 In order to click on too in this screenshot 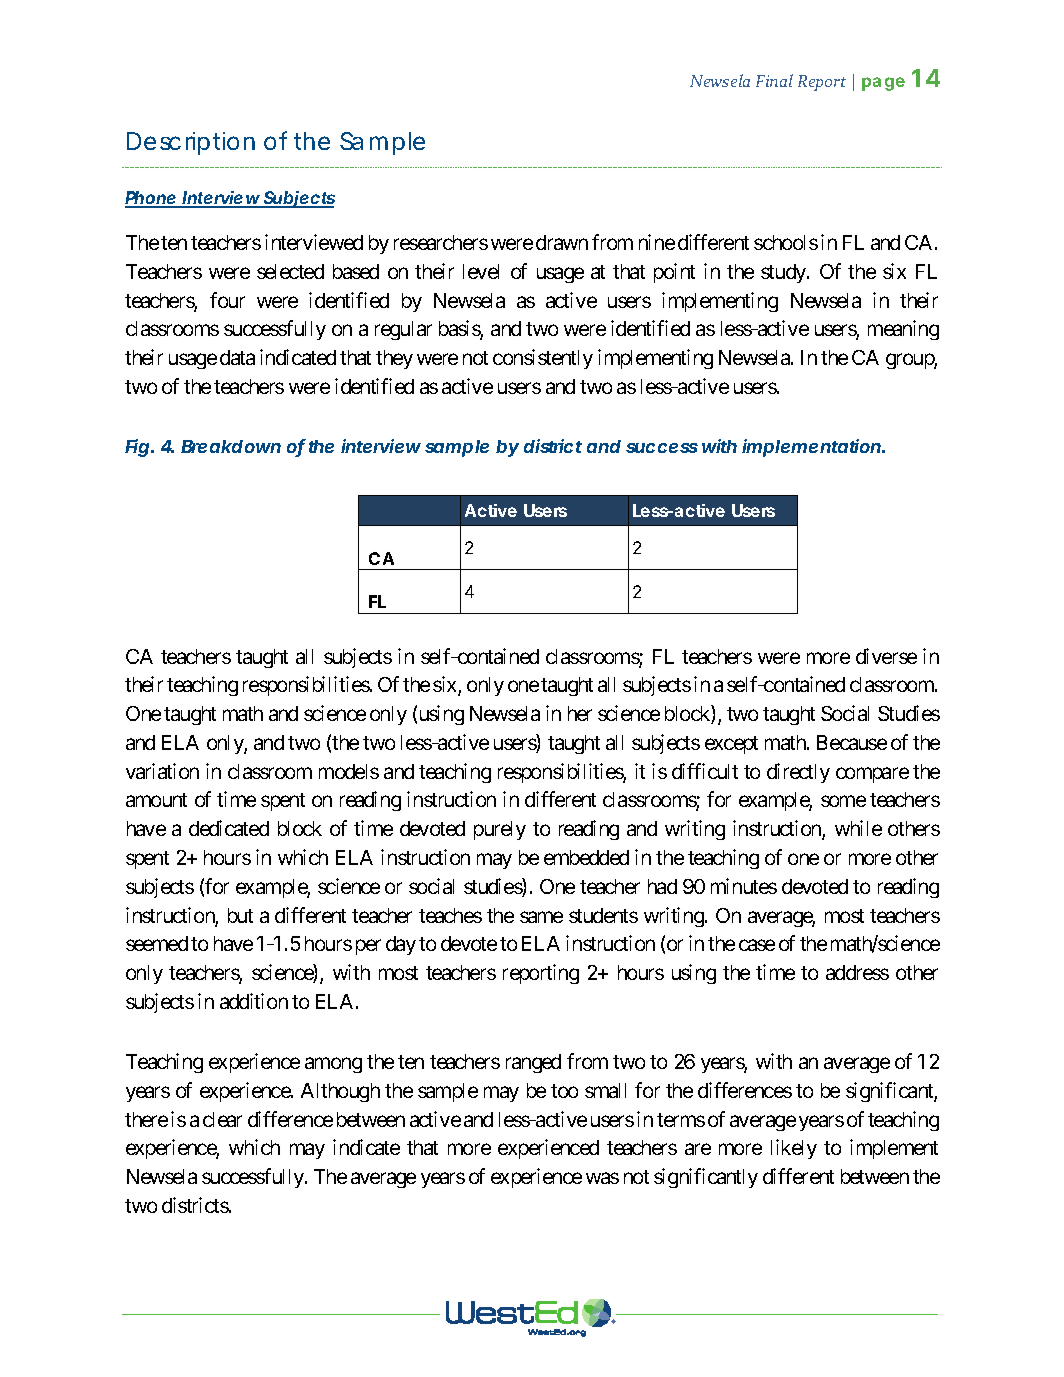, I will do `click(564, 1091)`.
